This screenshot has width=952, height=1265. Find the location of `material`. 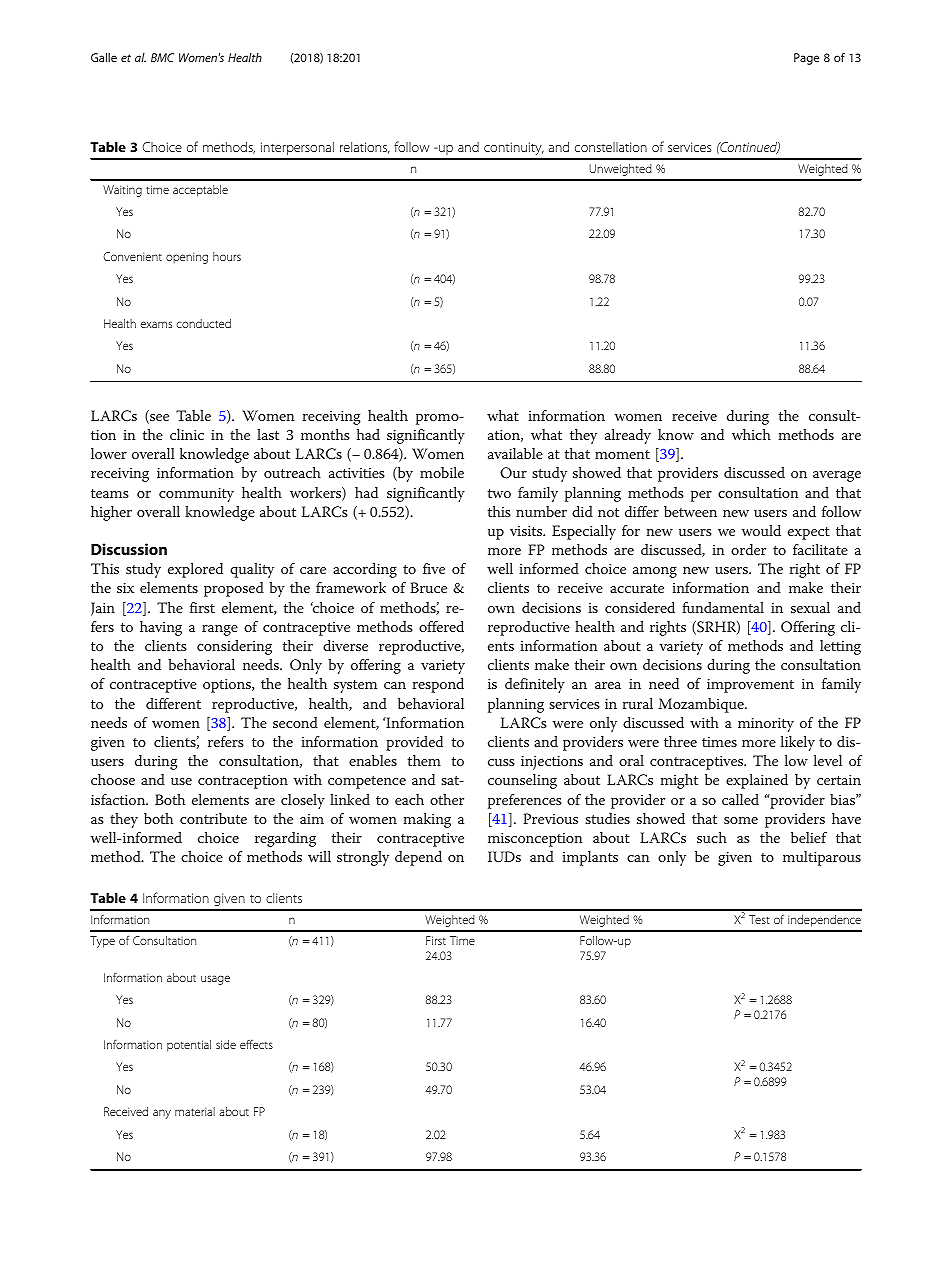

material is located at coordinates (195, 1111).
